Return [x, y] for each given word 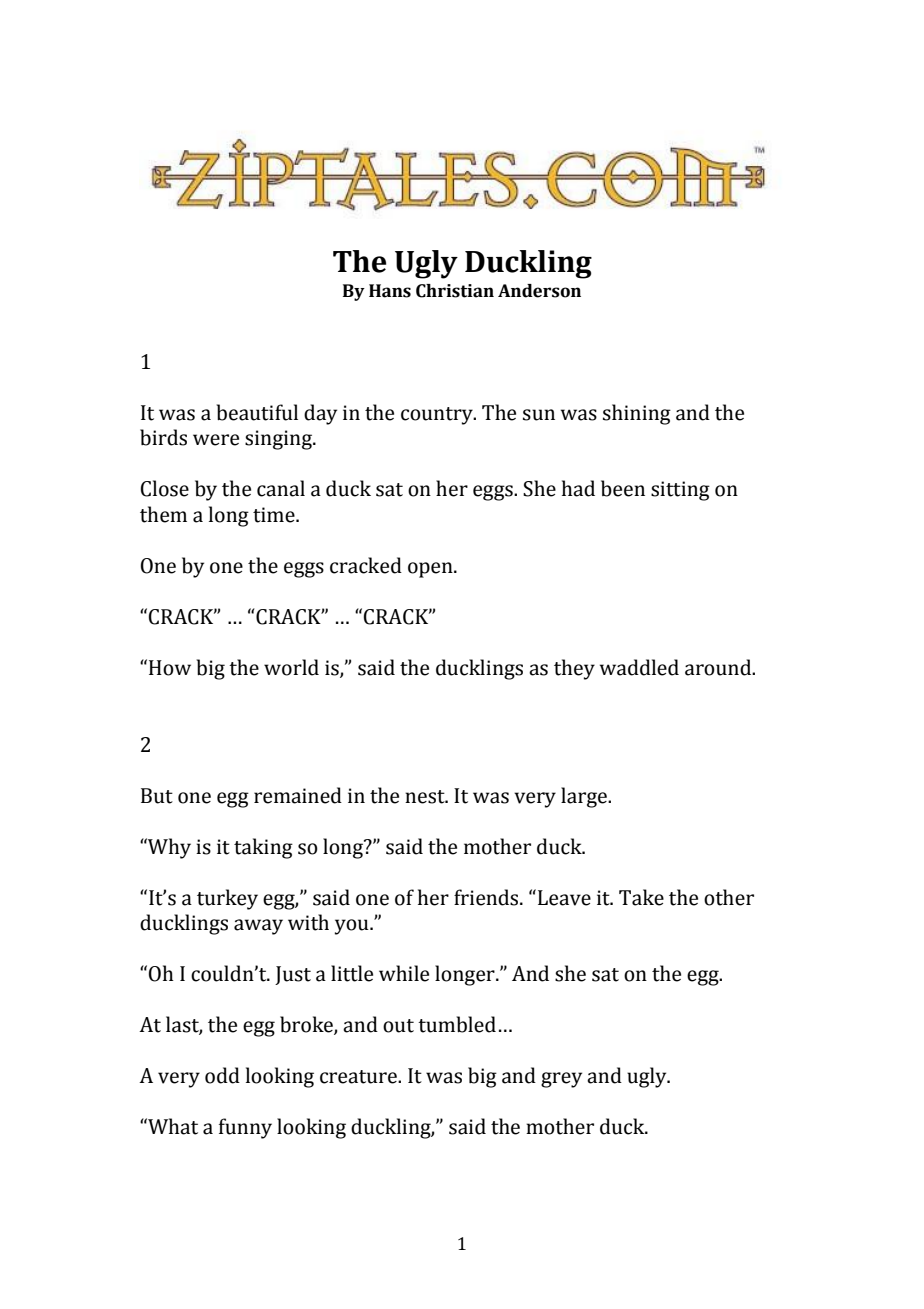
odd [222, 1075]
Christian [455, 291]
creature [359, 1077]
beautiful [257, 412]
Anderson [539, 291]
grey [561, 1080]
